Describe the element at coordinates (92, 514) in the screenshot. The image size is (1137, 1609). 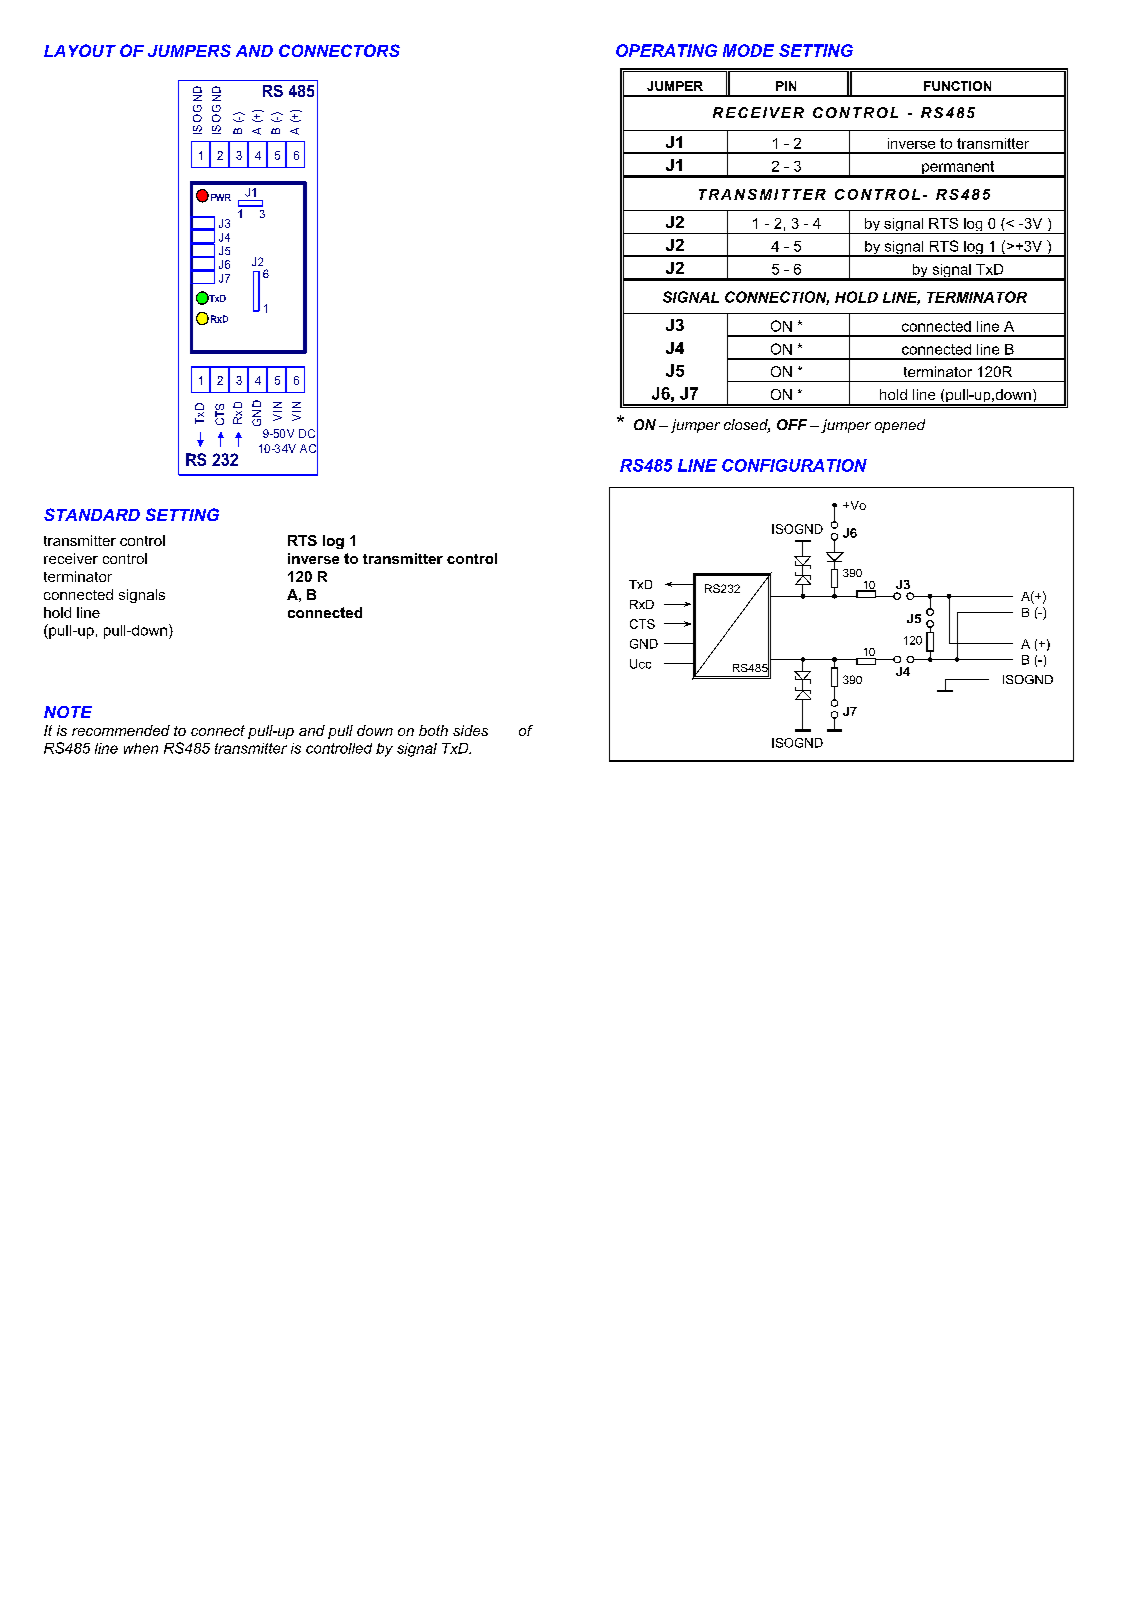
I see `STANDARD` at that location.
